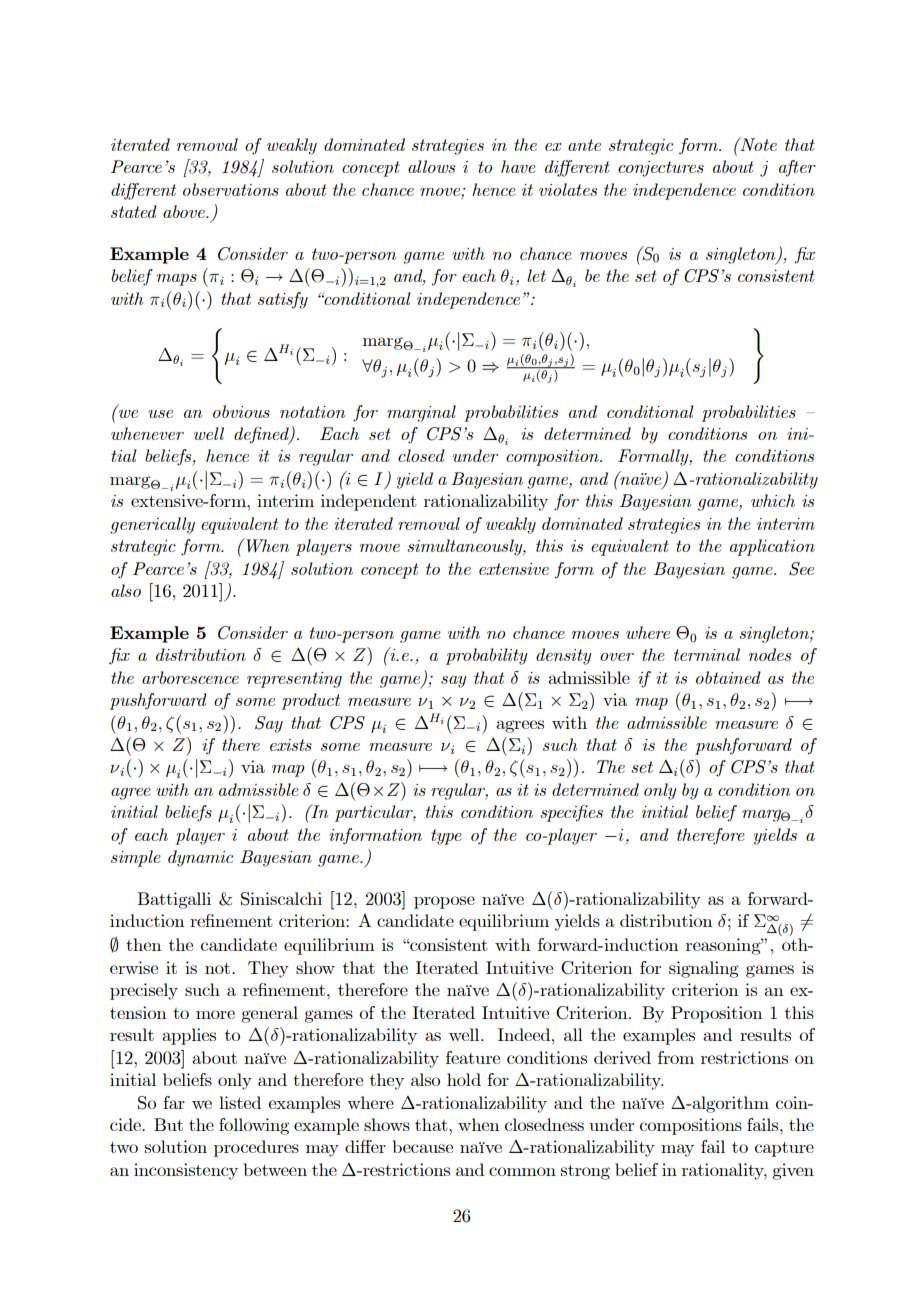 The image size is (924, 1308). What do you see at coordinates (757, 144) in the image?
I see `Note` at bounding box center [757, 144].
